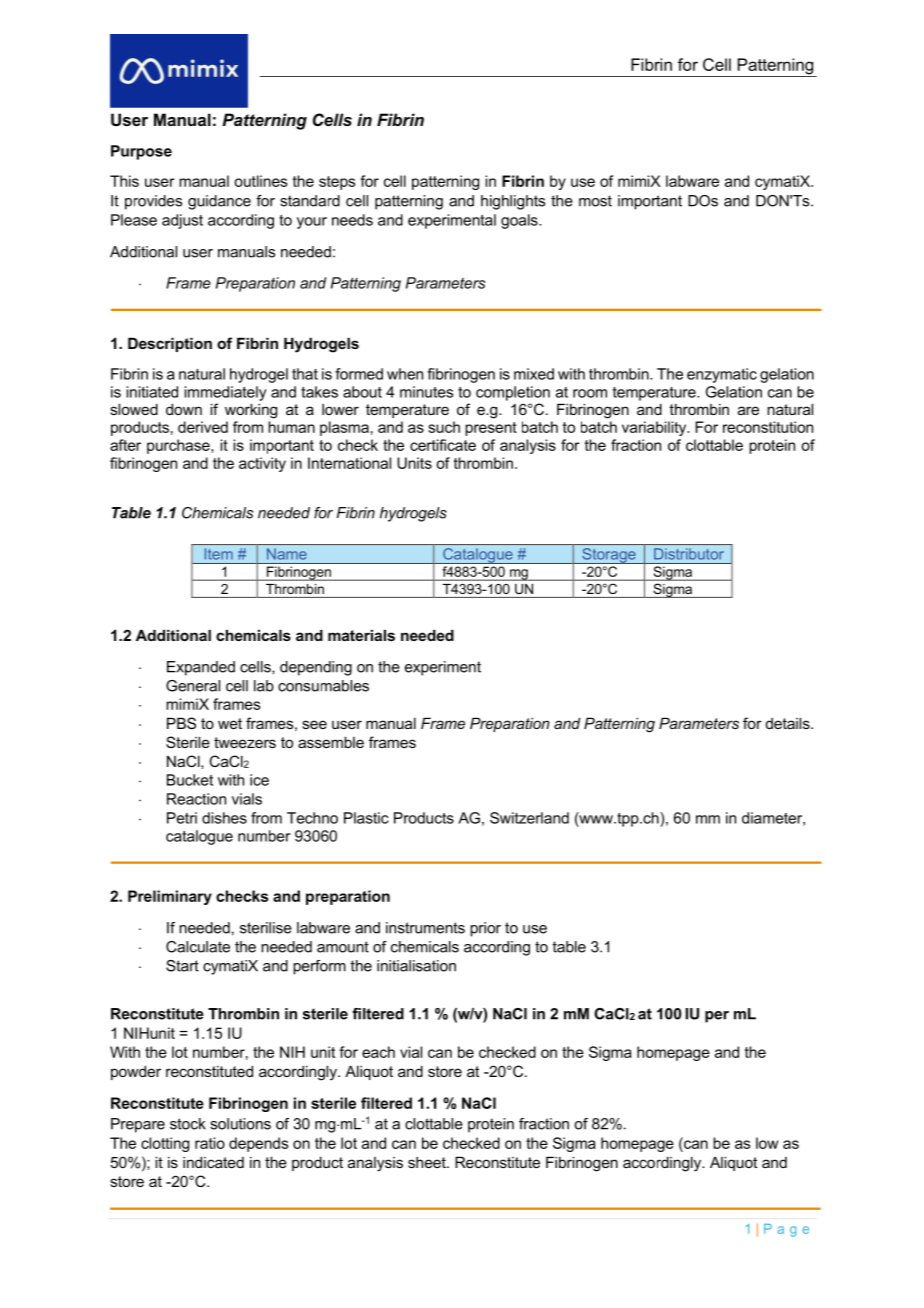 The width and height of the page is (924, 1308). What do you see at coordinates (224, 818) in the page?
I see `dishes` at bounding box center [224, 818].
